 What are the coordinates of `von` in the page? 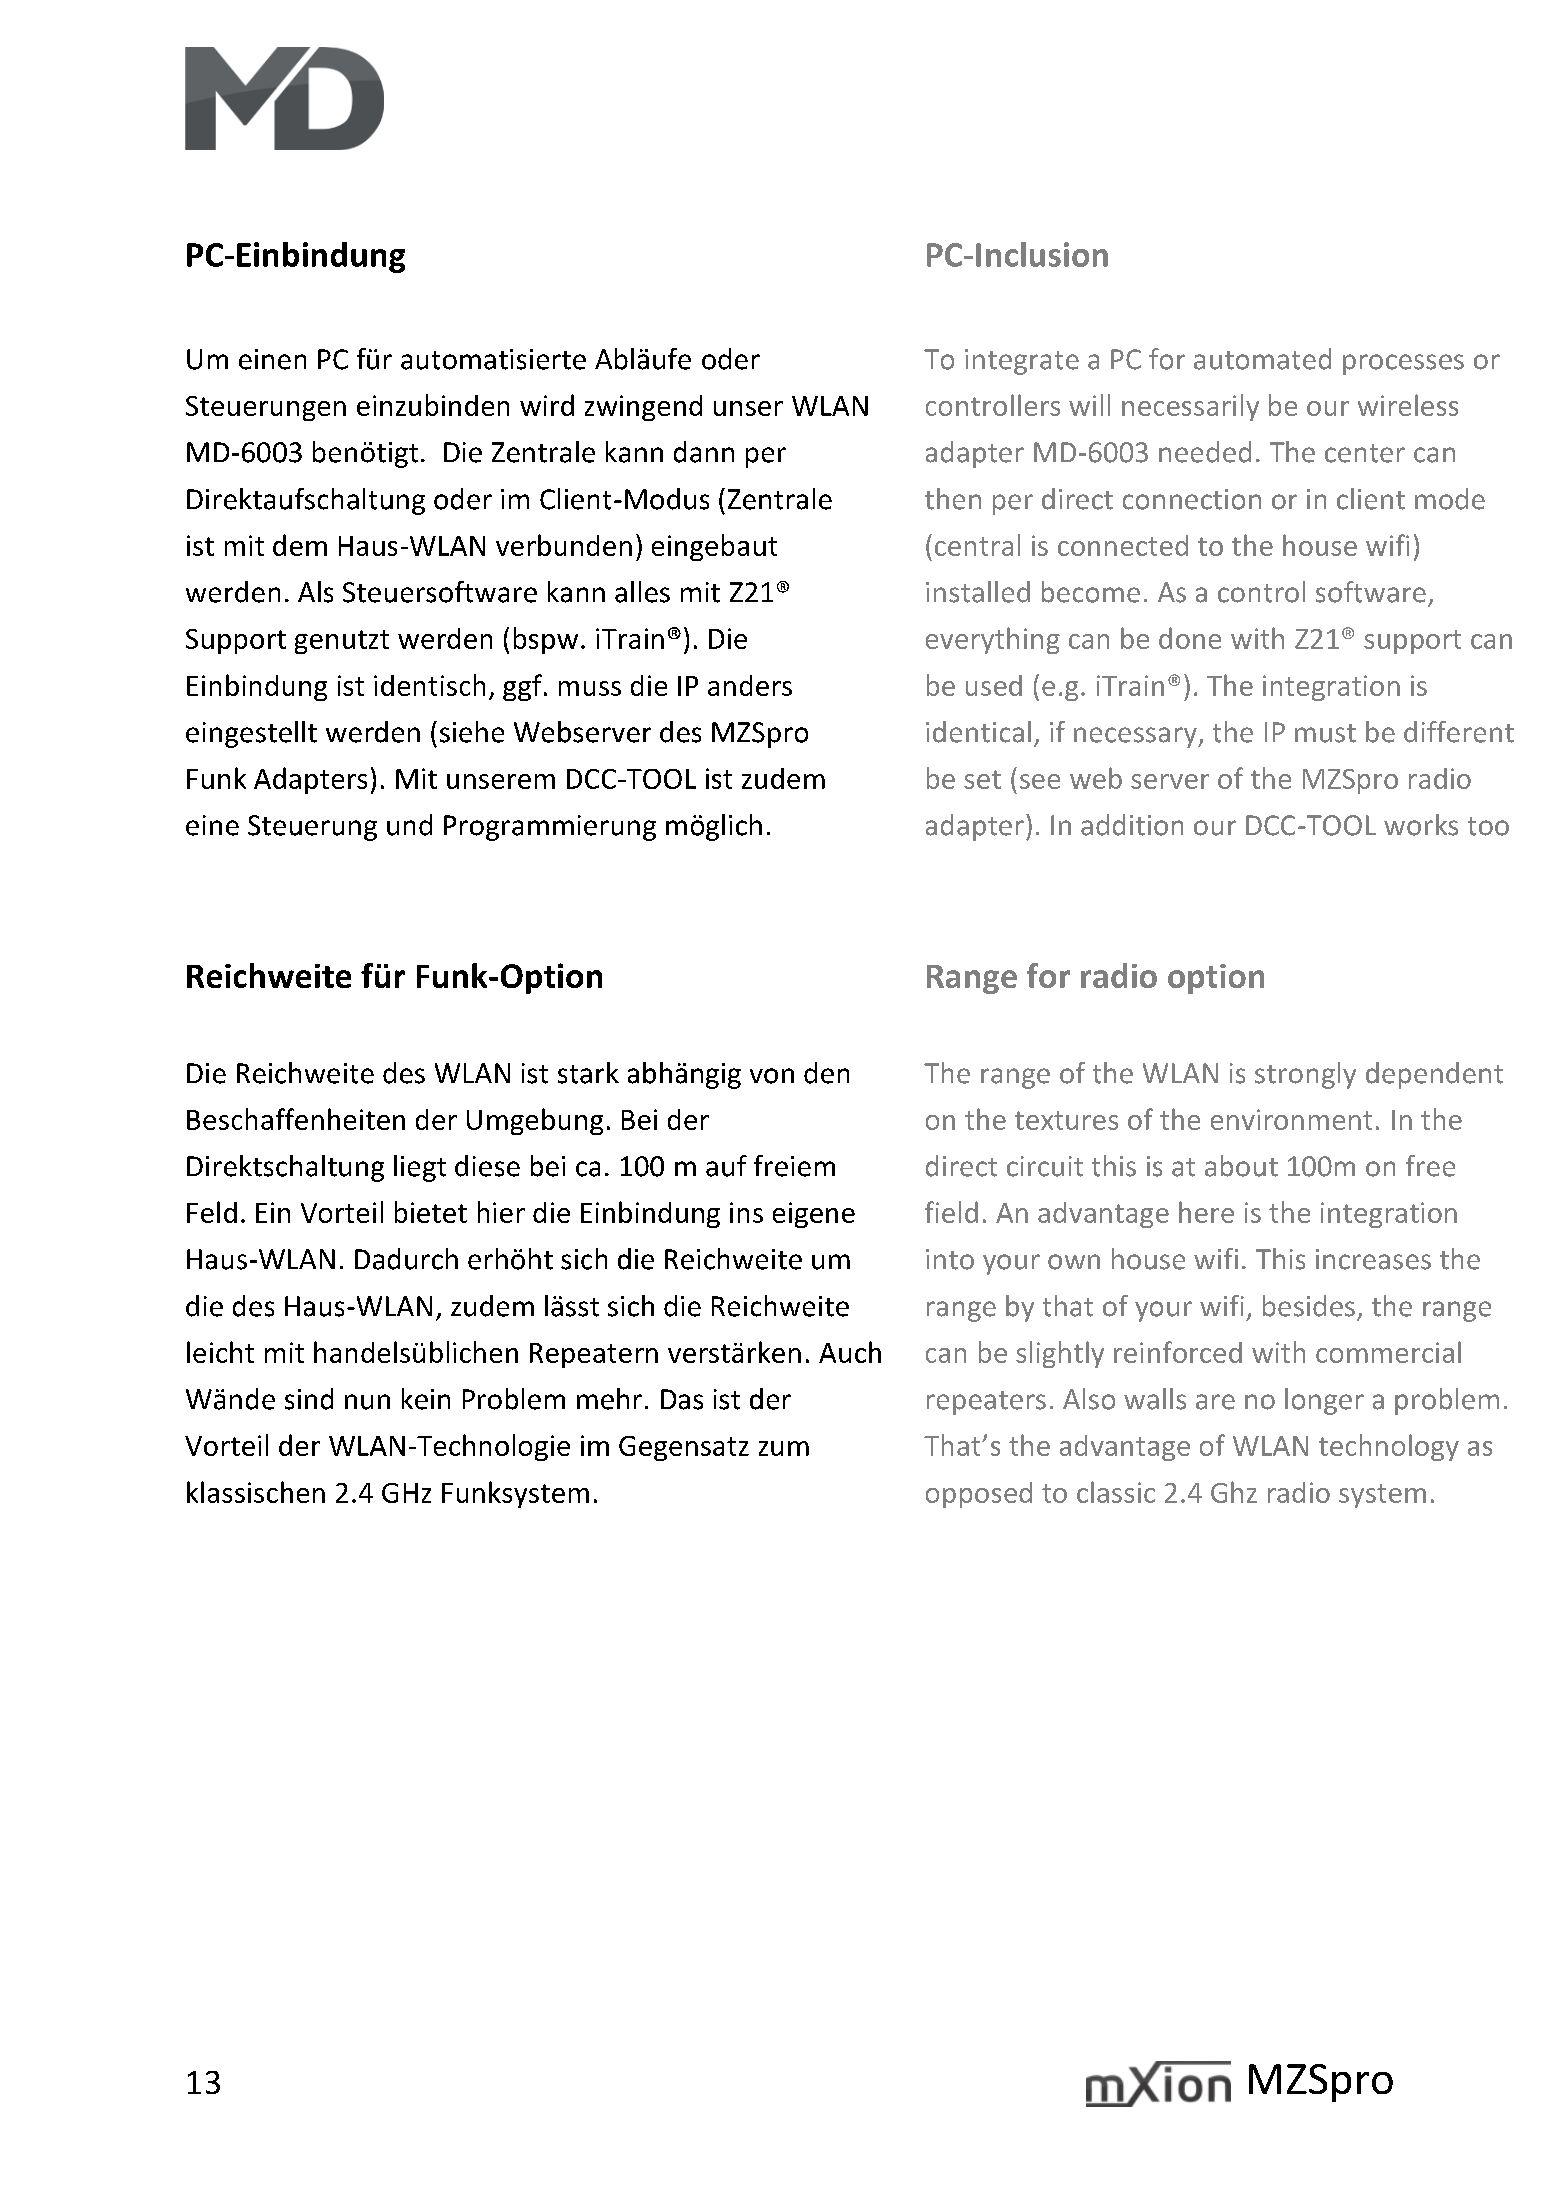 It's located at (772, 1076).
